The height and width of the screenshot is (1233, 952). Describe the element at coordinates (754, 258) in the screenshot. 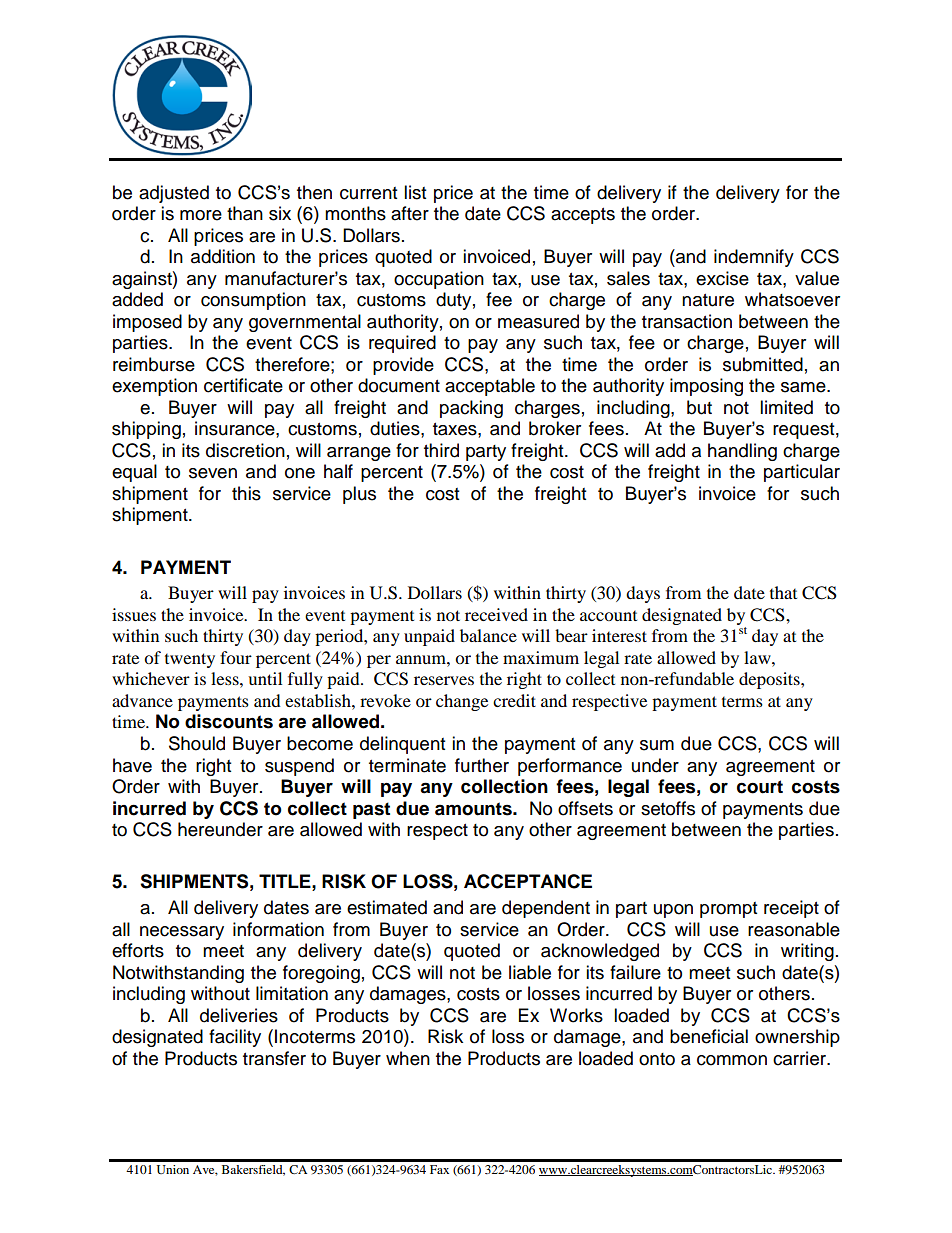

I see `indemnify` at that location.
